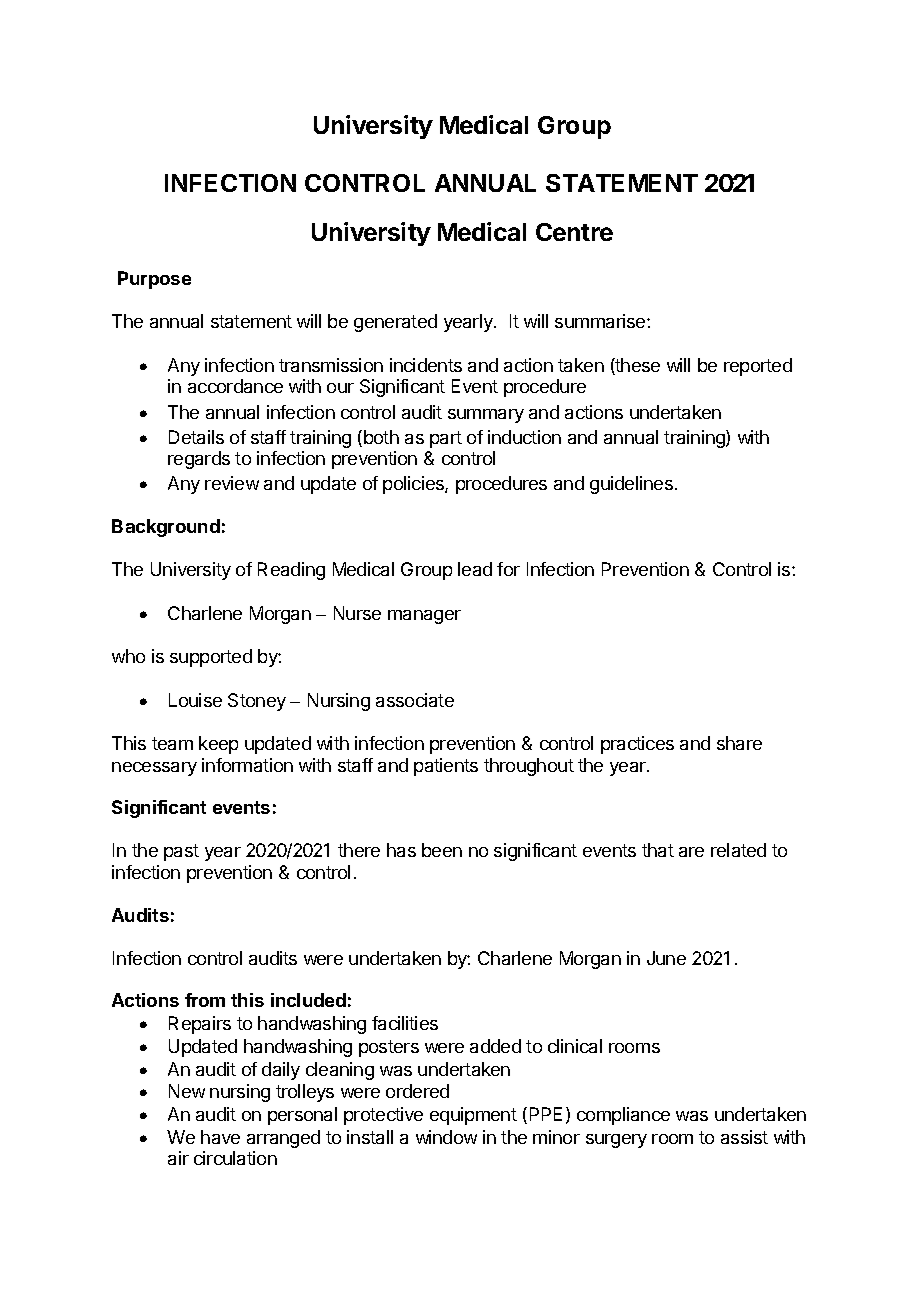 This screenshot has height=1308, width=924. Describe the element at coordinates (395, 323) in the screenshot. I see `generated` at that location.
